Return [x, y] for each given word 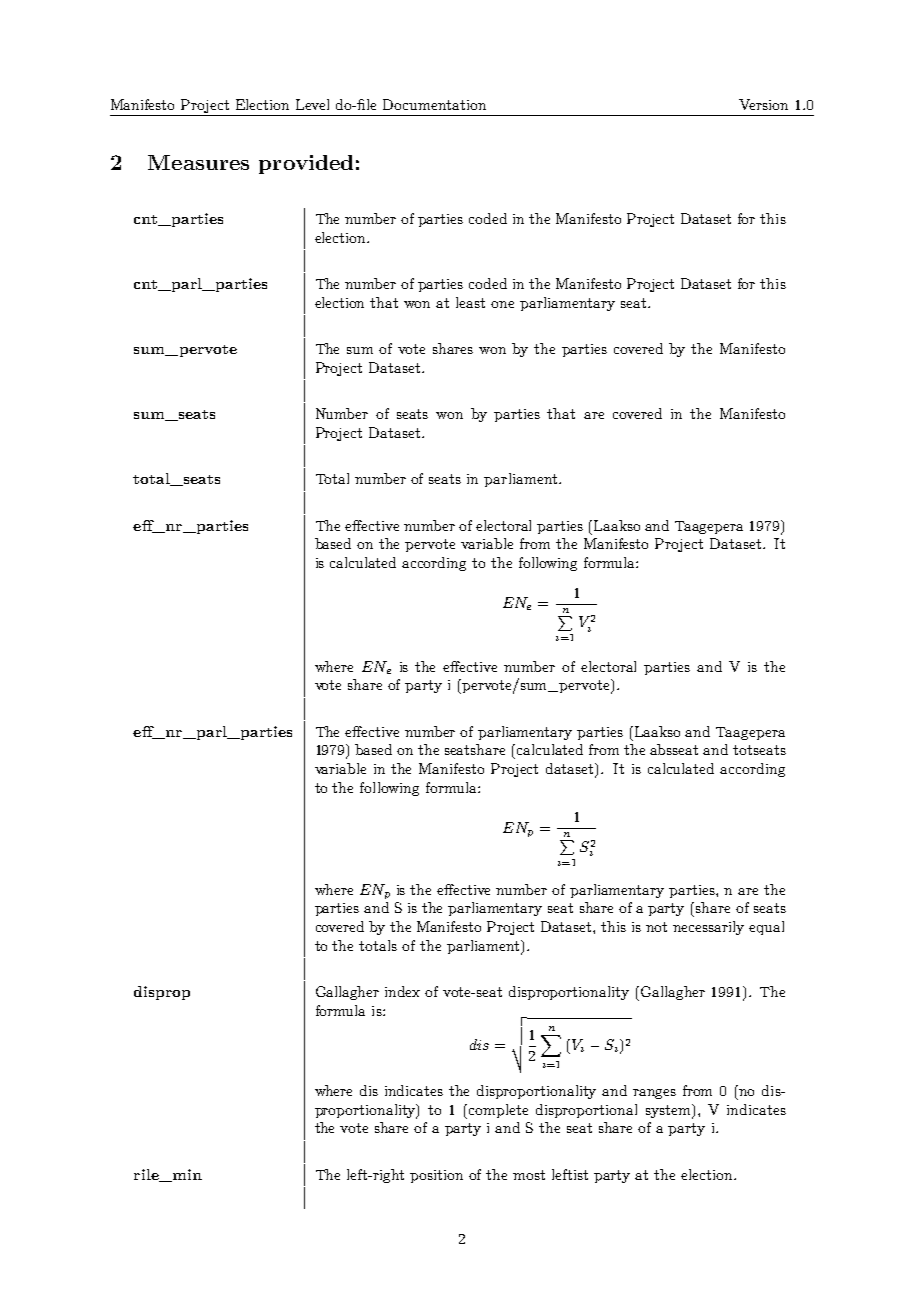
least [470, 302]
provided [306, 164]
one [502, 304]
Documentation [434, 104]
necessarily [708, 928]
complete [498, 1111]
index [402, 991]
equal [766, 928]
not [656, 927]
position [436, 1176]
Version [763, 104]
